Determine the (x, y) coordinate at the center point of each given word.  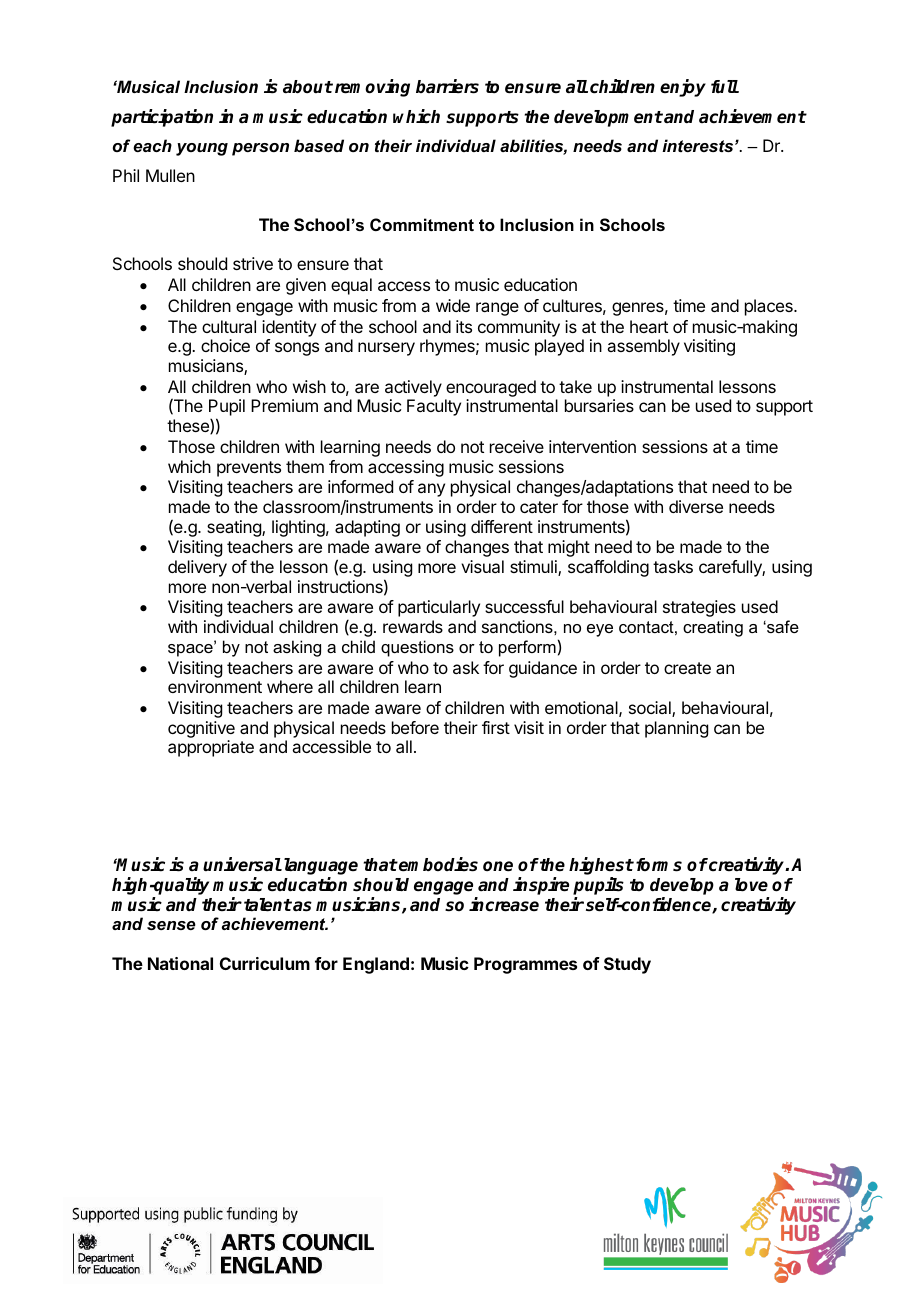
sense (171, 925)
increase (504, 904)
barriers (447, 86)
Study (627, 965)
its (464, 326)
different (502, 526)
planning (676, 729)
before (415, 727)
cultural (229, 326)
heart (649, 326)
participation (162, 118)
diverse (696, 506)
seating (235, 528)
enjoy (683, 88)
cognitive (201, 729)
